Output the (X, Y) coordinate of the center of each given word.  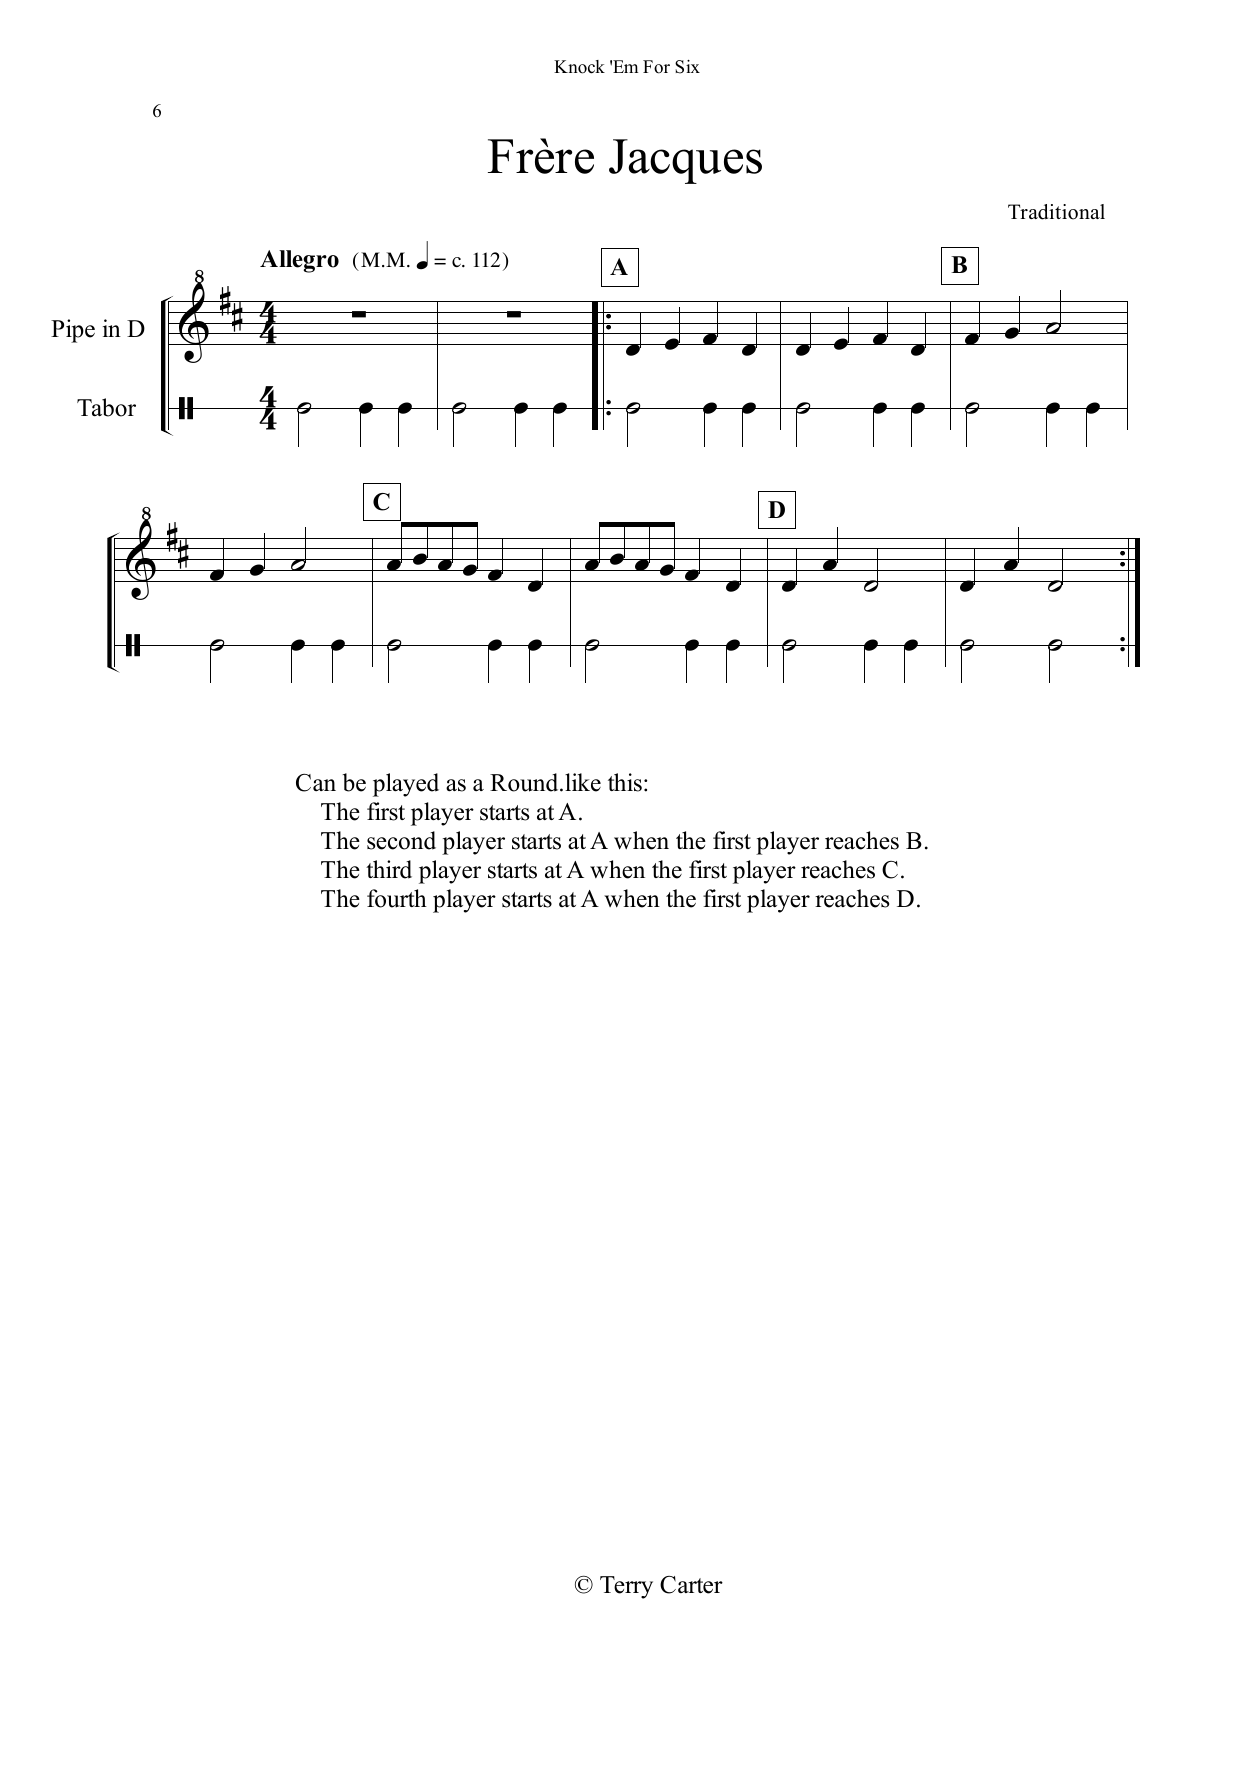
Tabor (106, 407)
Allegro (299, 261)
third (389, 869)
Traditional (1056, 212)
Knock (579, 67)
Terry (626, 1587)
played (406, 785)
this (625, 782)
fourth (397, 898)
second (401, 840)
